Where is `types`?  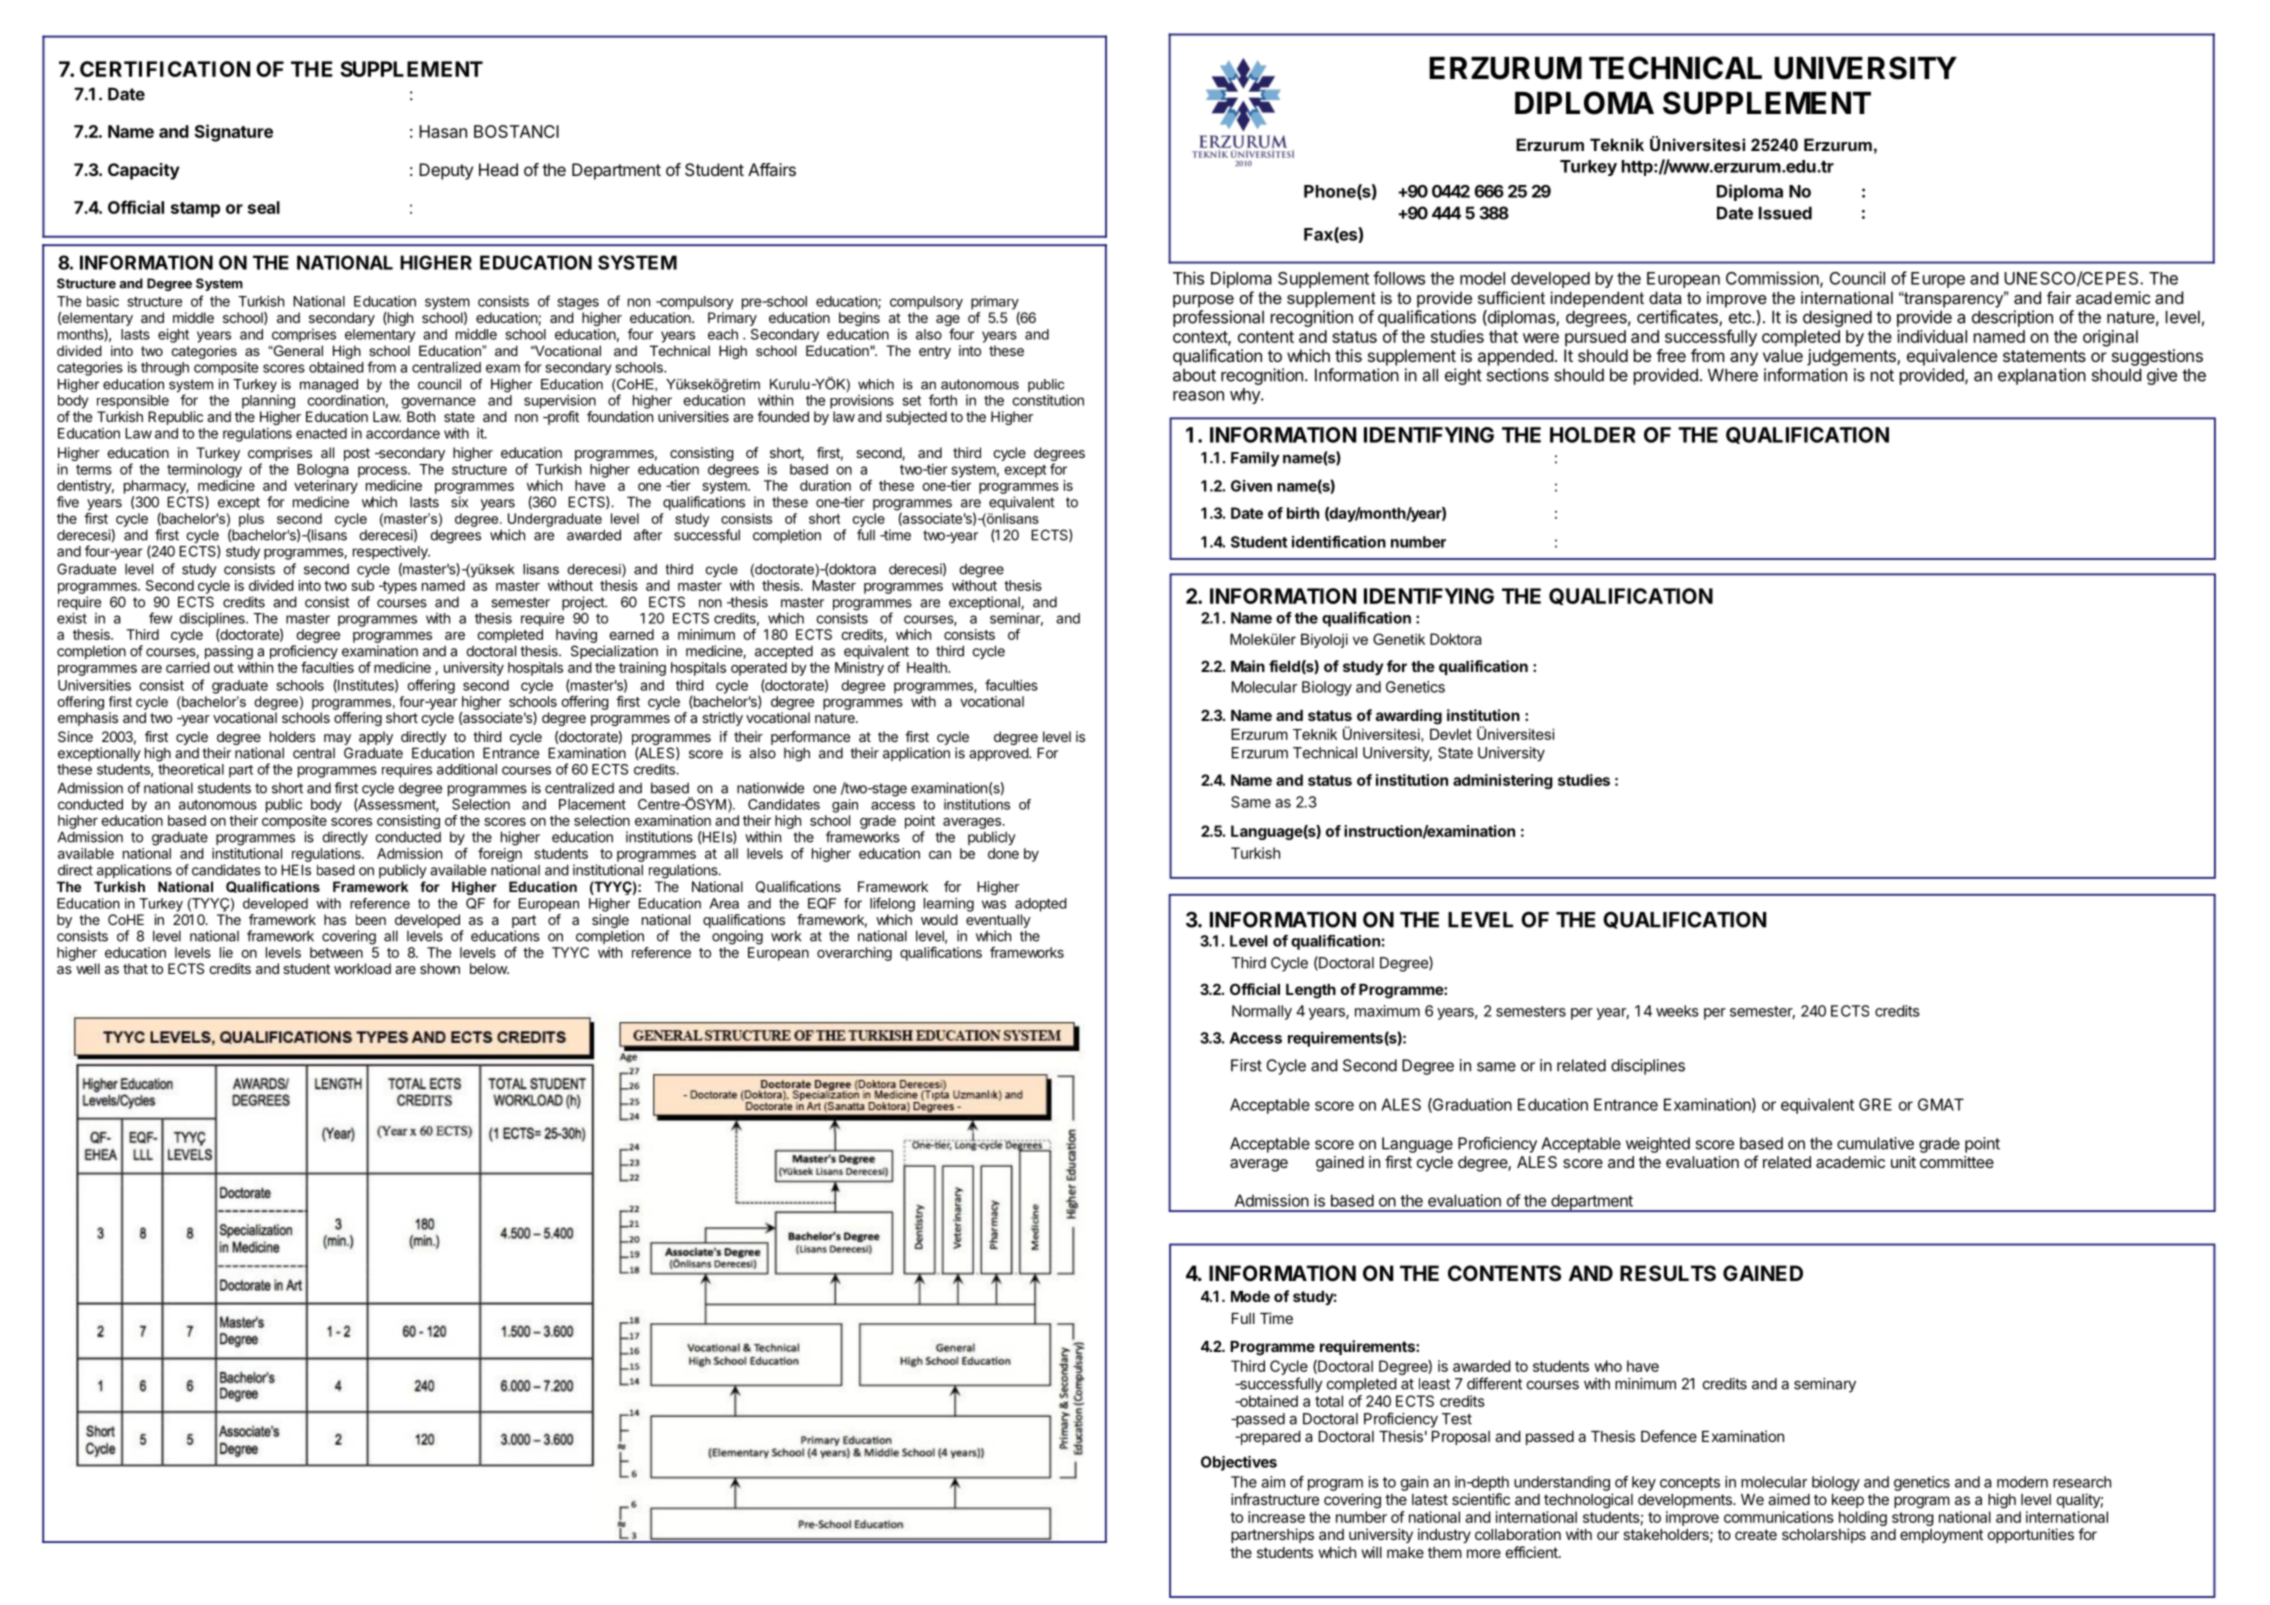 types is located at coordinates (398, 587).
